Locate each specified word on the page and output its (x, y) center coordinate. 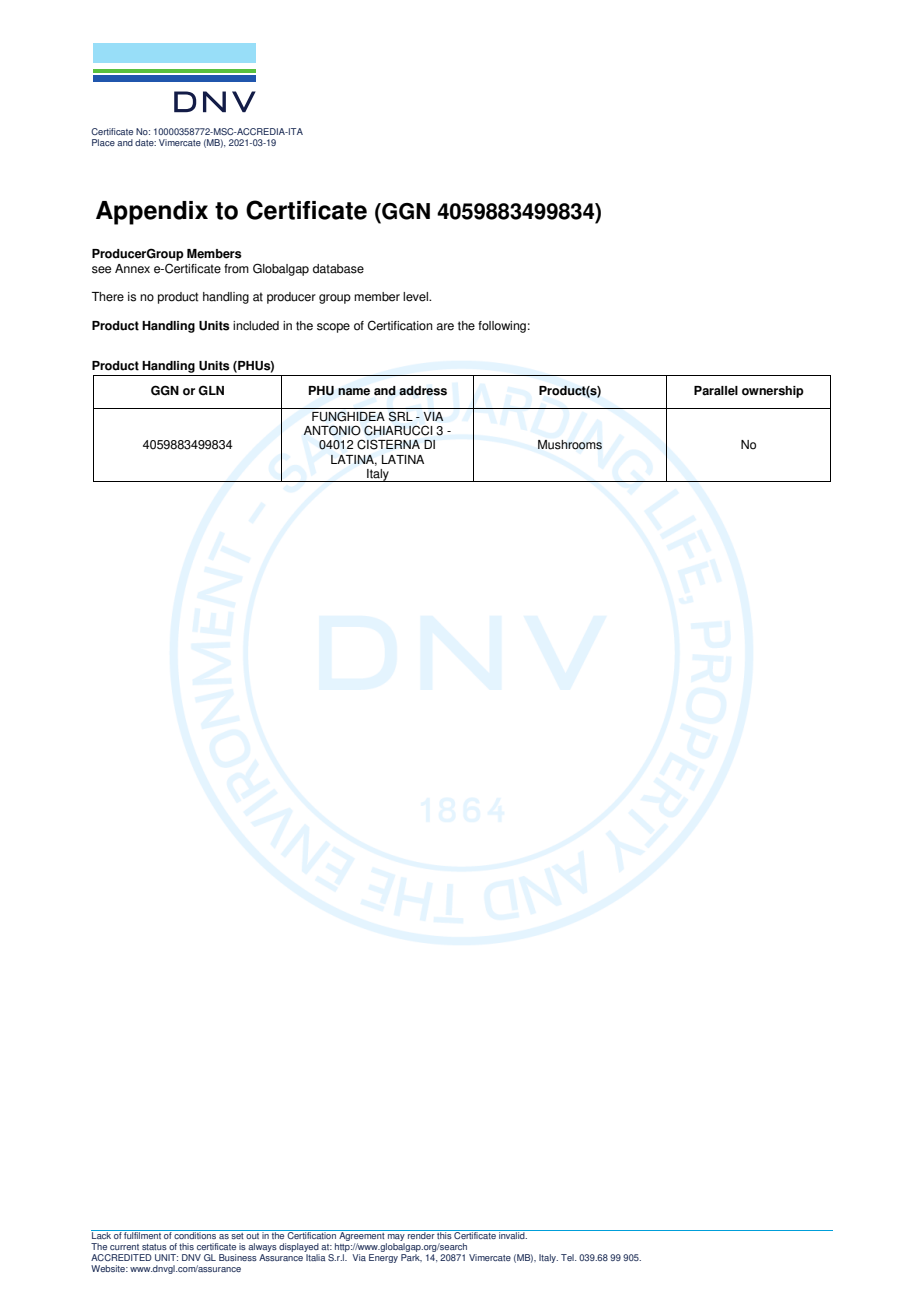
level (416, 297)
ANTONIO (332, 430)
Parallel (716, 391)
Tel (568, 1257)
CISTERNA (388, 444)
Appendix (152, 213)
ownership (773, 392)
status (154, 1247)
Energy (383, 1258)
